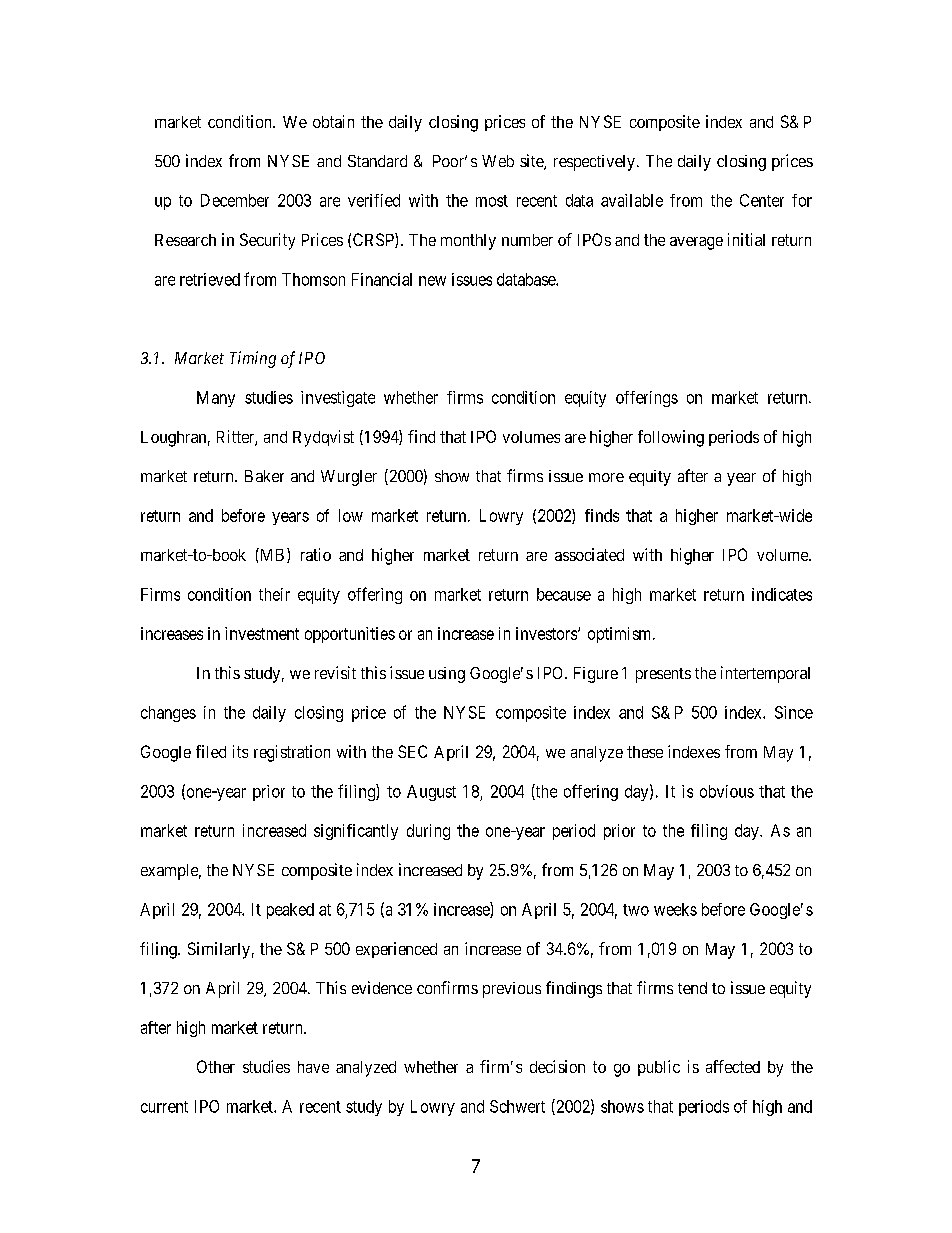 This screenshot has width=952, height=1233. Describe the element at coordinates (498, 161) in the screenshot. I see `Web` at that location.
